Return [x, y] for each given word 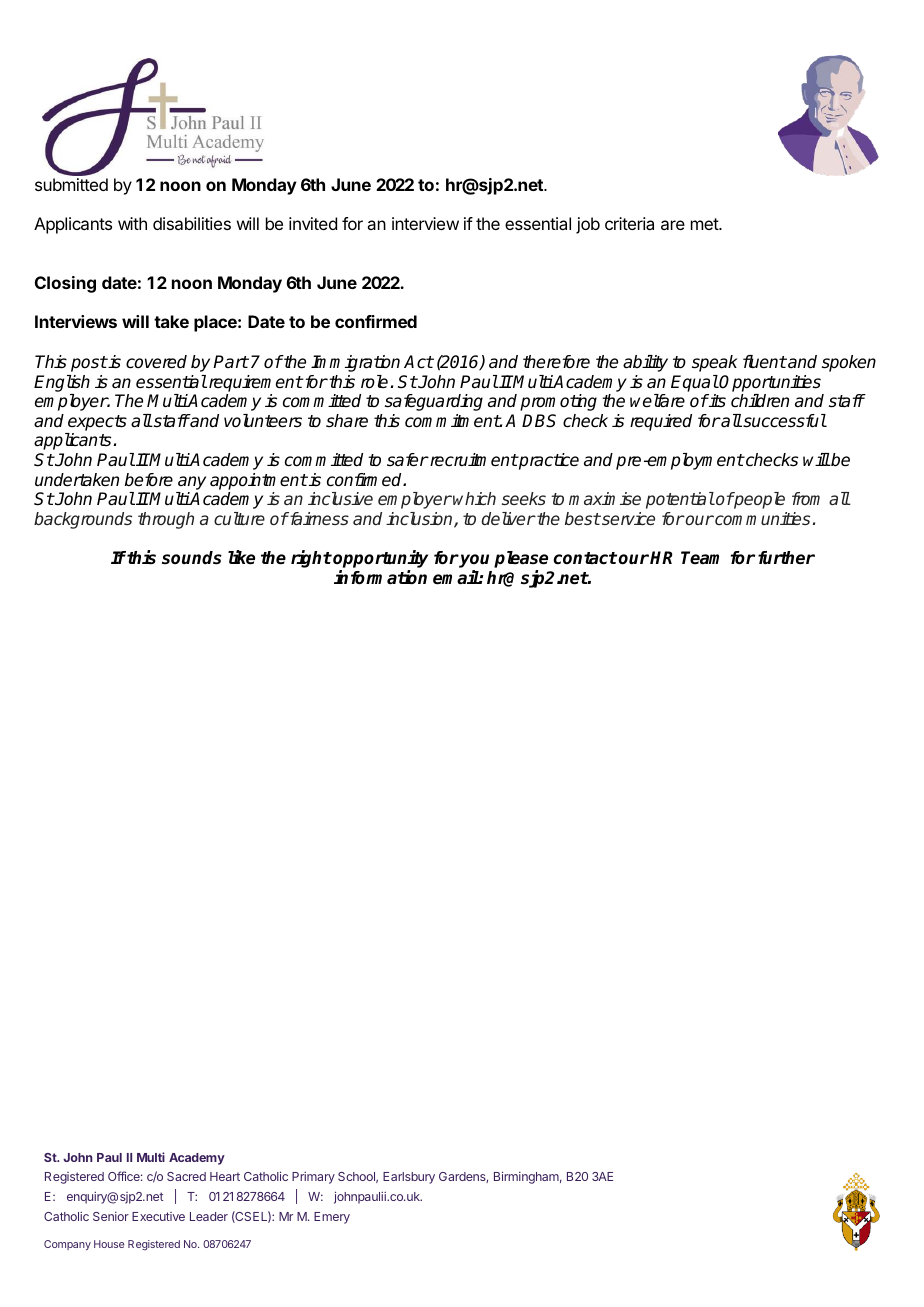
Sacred [186, 1176]
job [588, 225]
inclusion [420, 520]
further [786, 558]
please [521, 561]
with [132, 223]
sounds [192, 558]
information [380, 577]
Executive [158, 1216]
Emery [332, 1218]
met [705, 224]
